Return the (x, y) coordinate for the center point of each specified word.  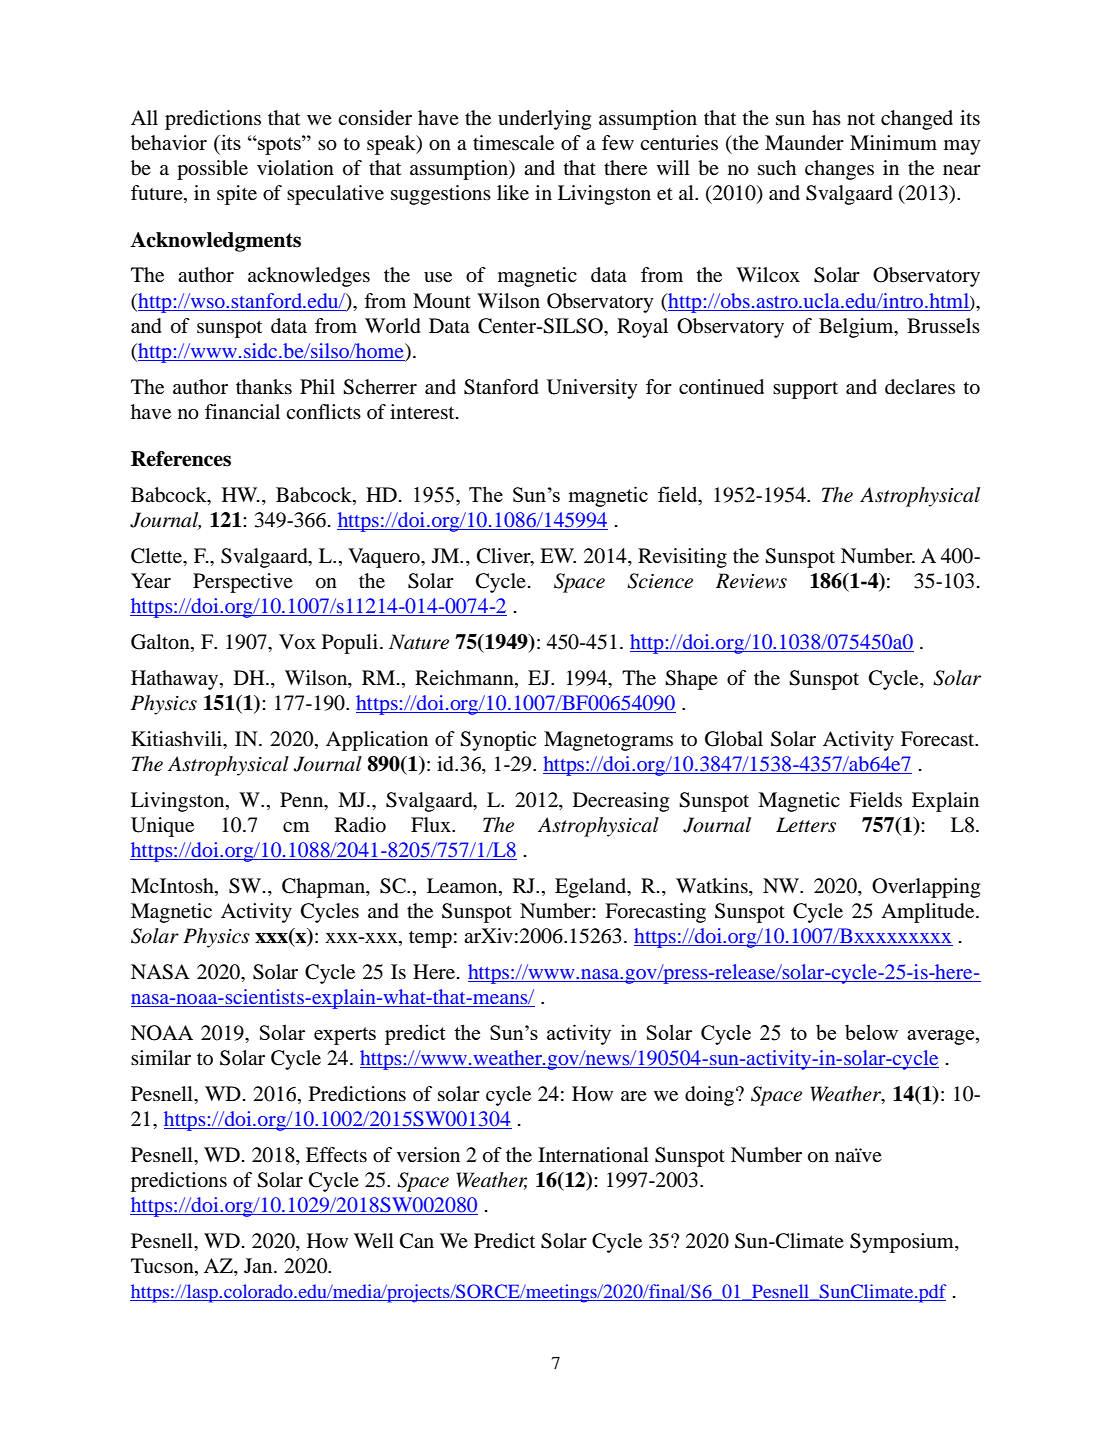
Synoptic (498, 741)
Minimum (893, 143)
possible (212, 170)
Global (734, 739)
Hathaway (176, 680)
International (593, 1155)
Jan (259, 1265)
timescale (513, 142)
